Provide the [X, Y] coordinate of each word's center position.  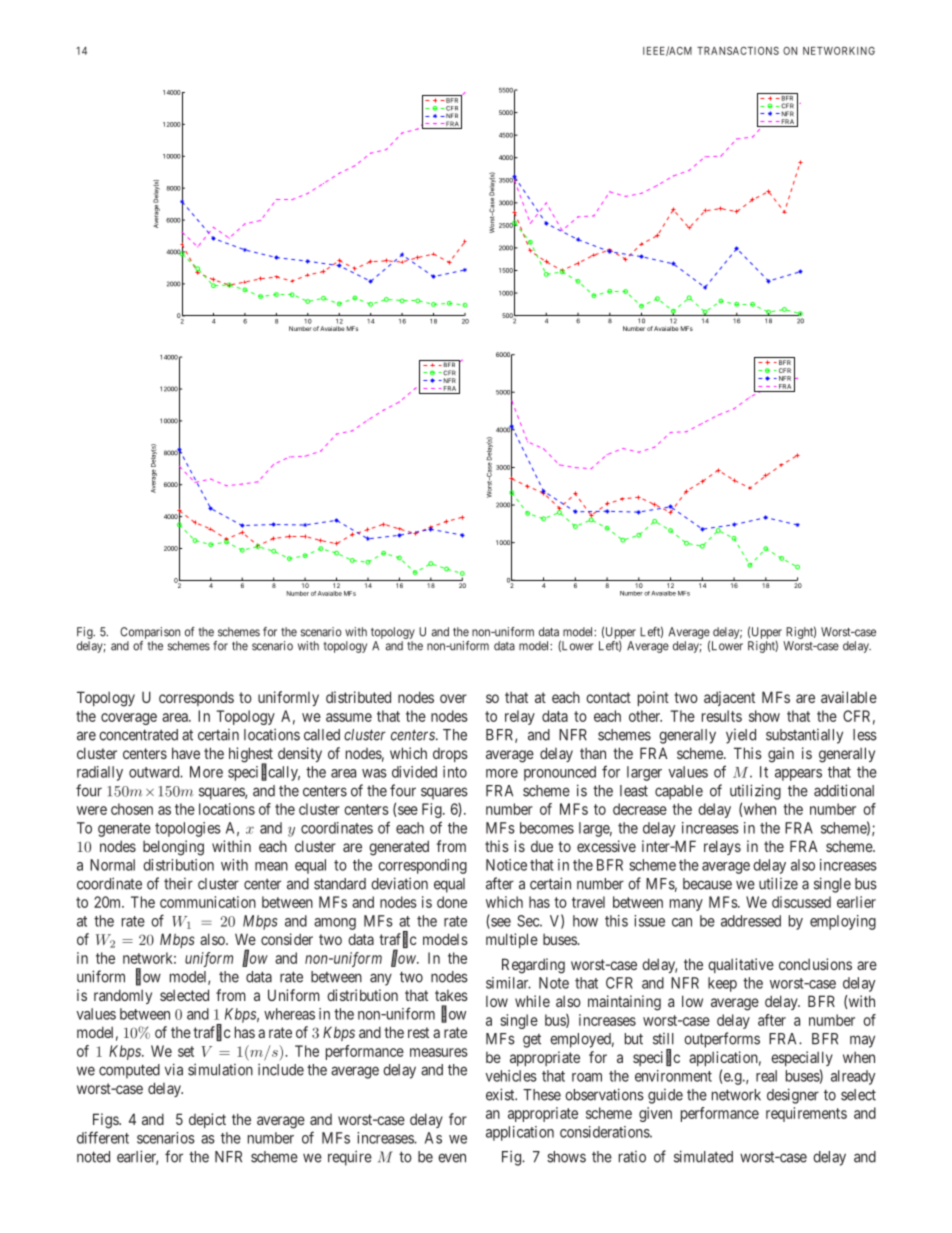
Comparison [150, 633]
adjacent [729, 698]
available [849, 697]
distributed [358, 697]
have [186, 753]
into [455, 772]
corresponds [196, 698]
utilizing [755, 792]
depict [207, 1120]
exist [501, 1094]
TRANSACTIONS [738, 51]
